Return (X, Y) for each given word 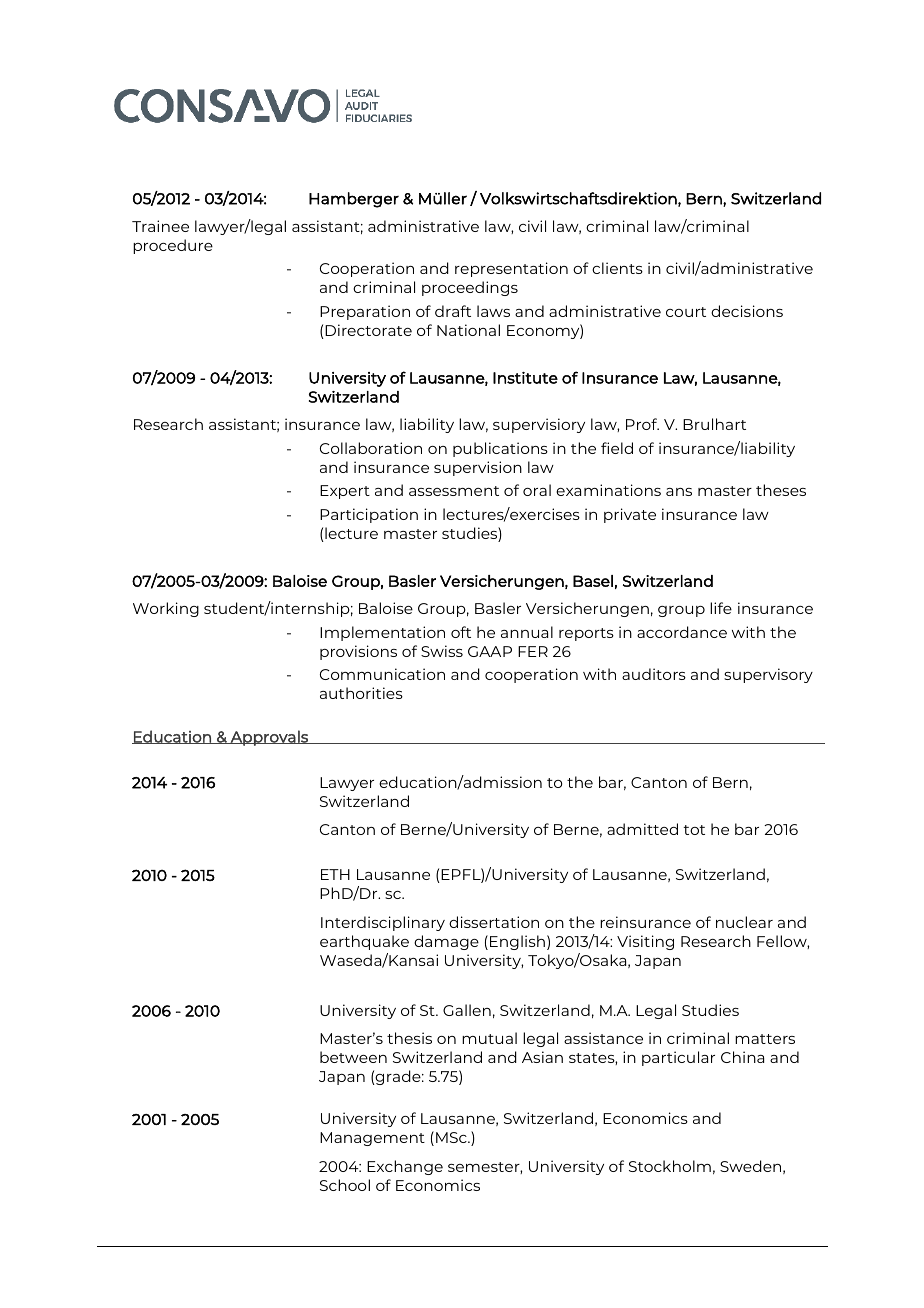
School (345, 1185)
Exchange (405, 1167)
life (721, 608)
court (686, 312)
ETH (335, 874)
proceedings (470, 288)
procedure (173, 246)
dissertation (494, 922)
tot (694, 830)
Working (166, 609)
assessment (454, 491)
